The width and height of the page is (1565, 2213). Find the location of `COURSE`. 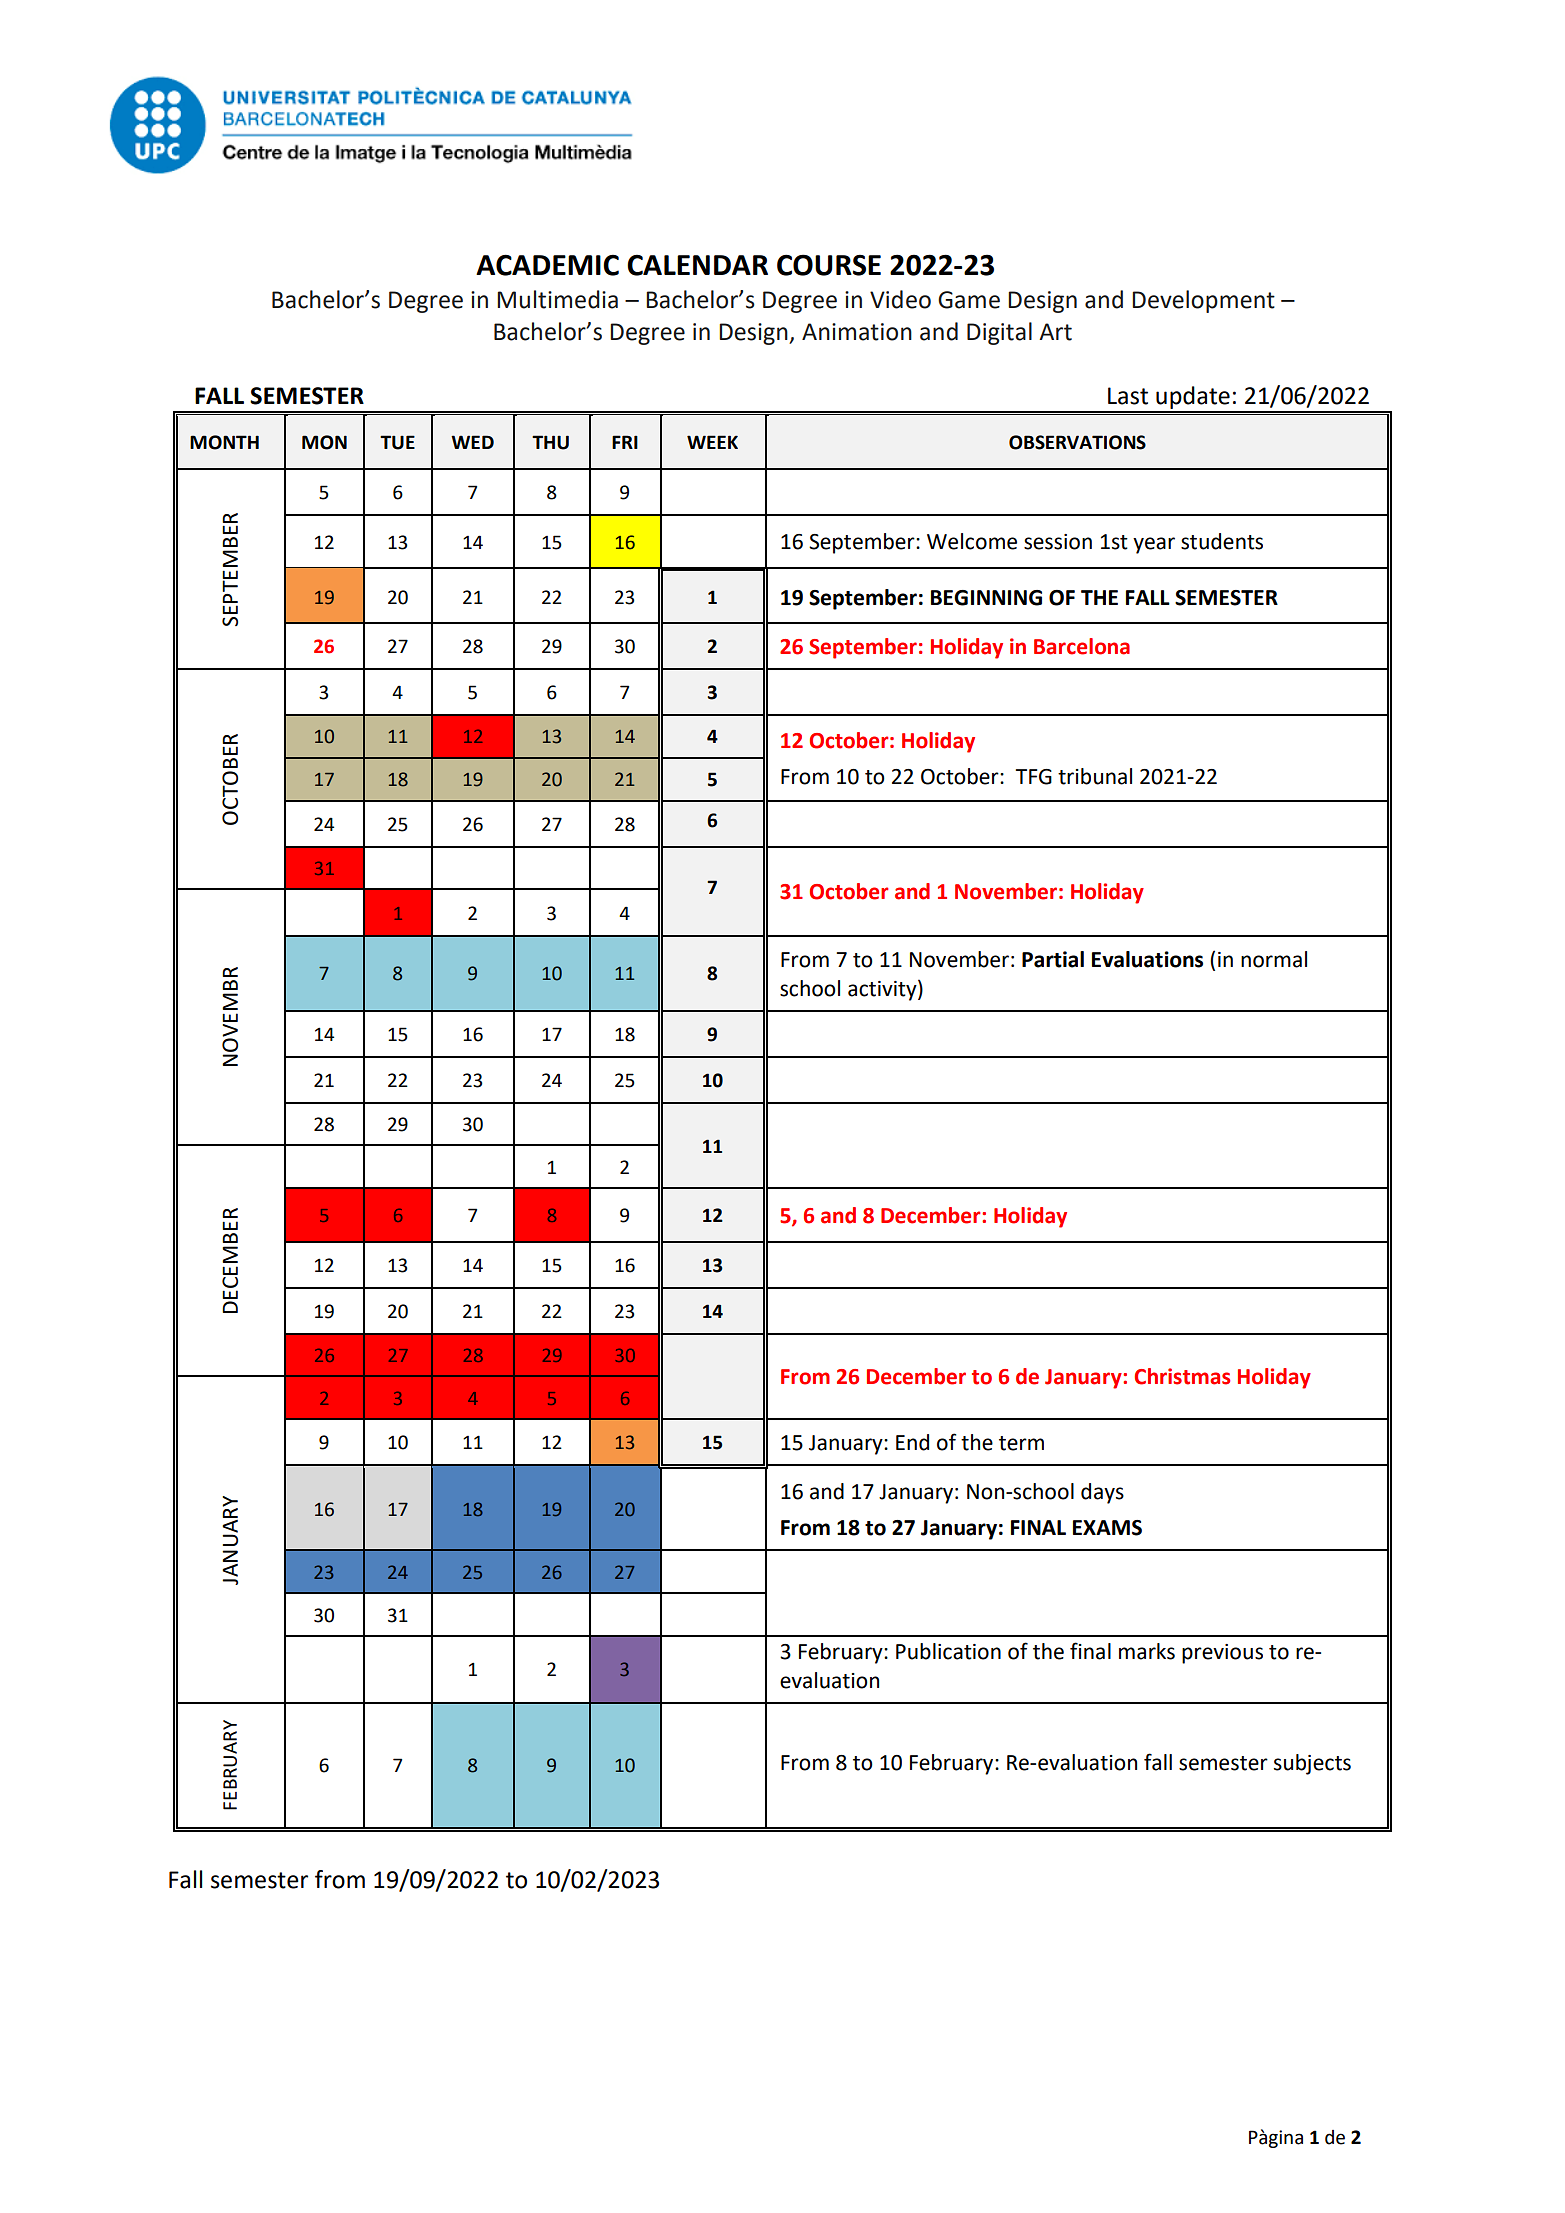

COURSE is located at coordinates (829, 265).
